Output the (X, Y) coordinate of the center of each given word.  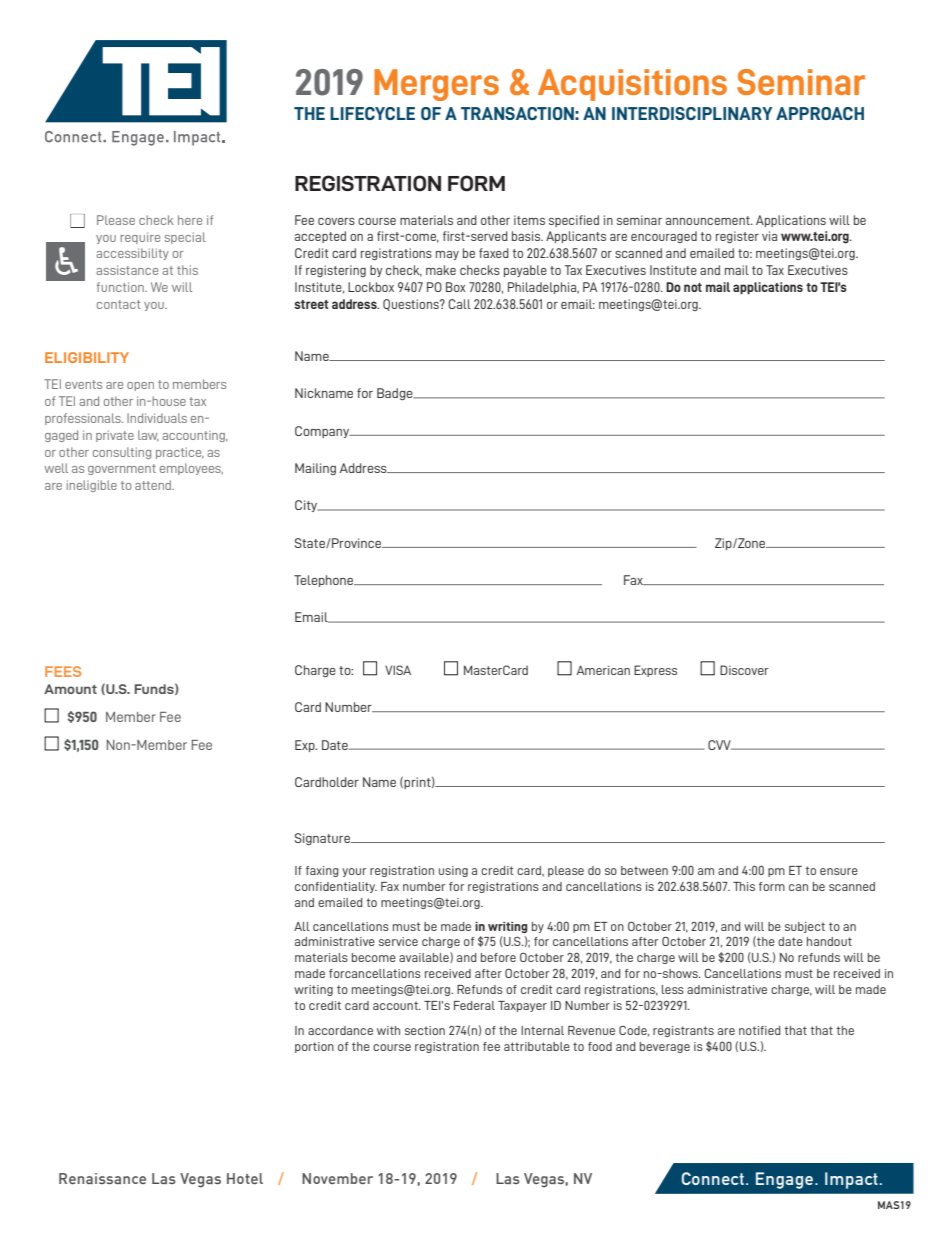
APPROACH (820, 113)
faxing (322, 871)
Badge (396, 394)
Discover (744, 670)
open (140, 386)
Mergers (436, 85)
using (453, 871)
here (190, 220)
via (769, 236)
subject (805, 927)
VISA (398, 670)
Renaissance (102, 1178)
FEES (63, 671)
